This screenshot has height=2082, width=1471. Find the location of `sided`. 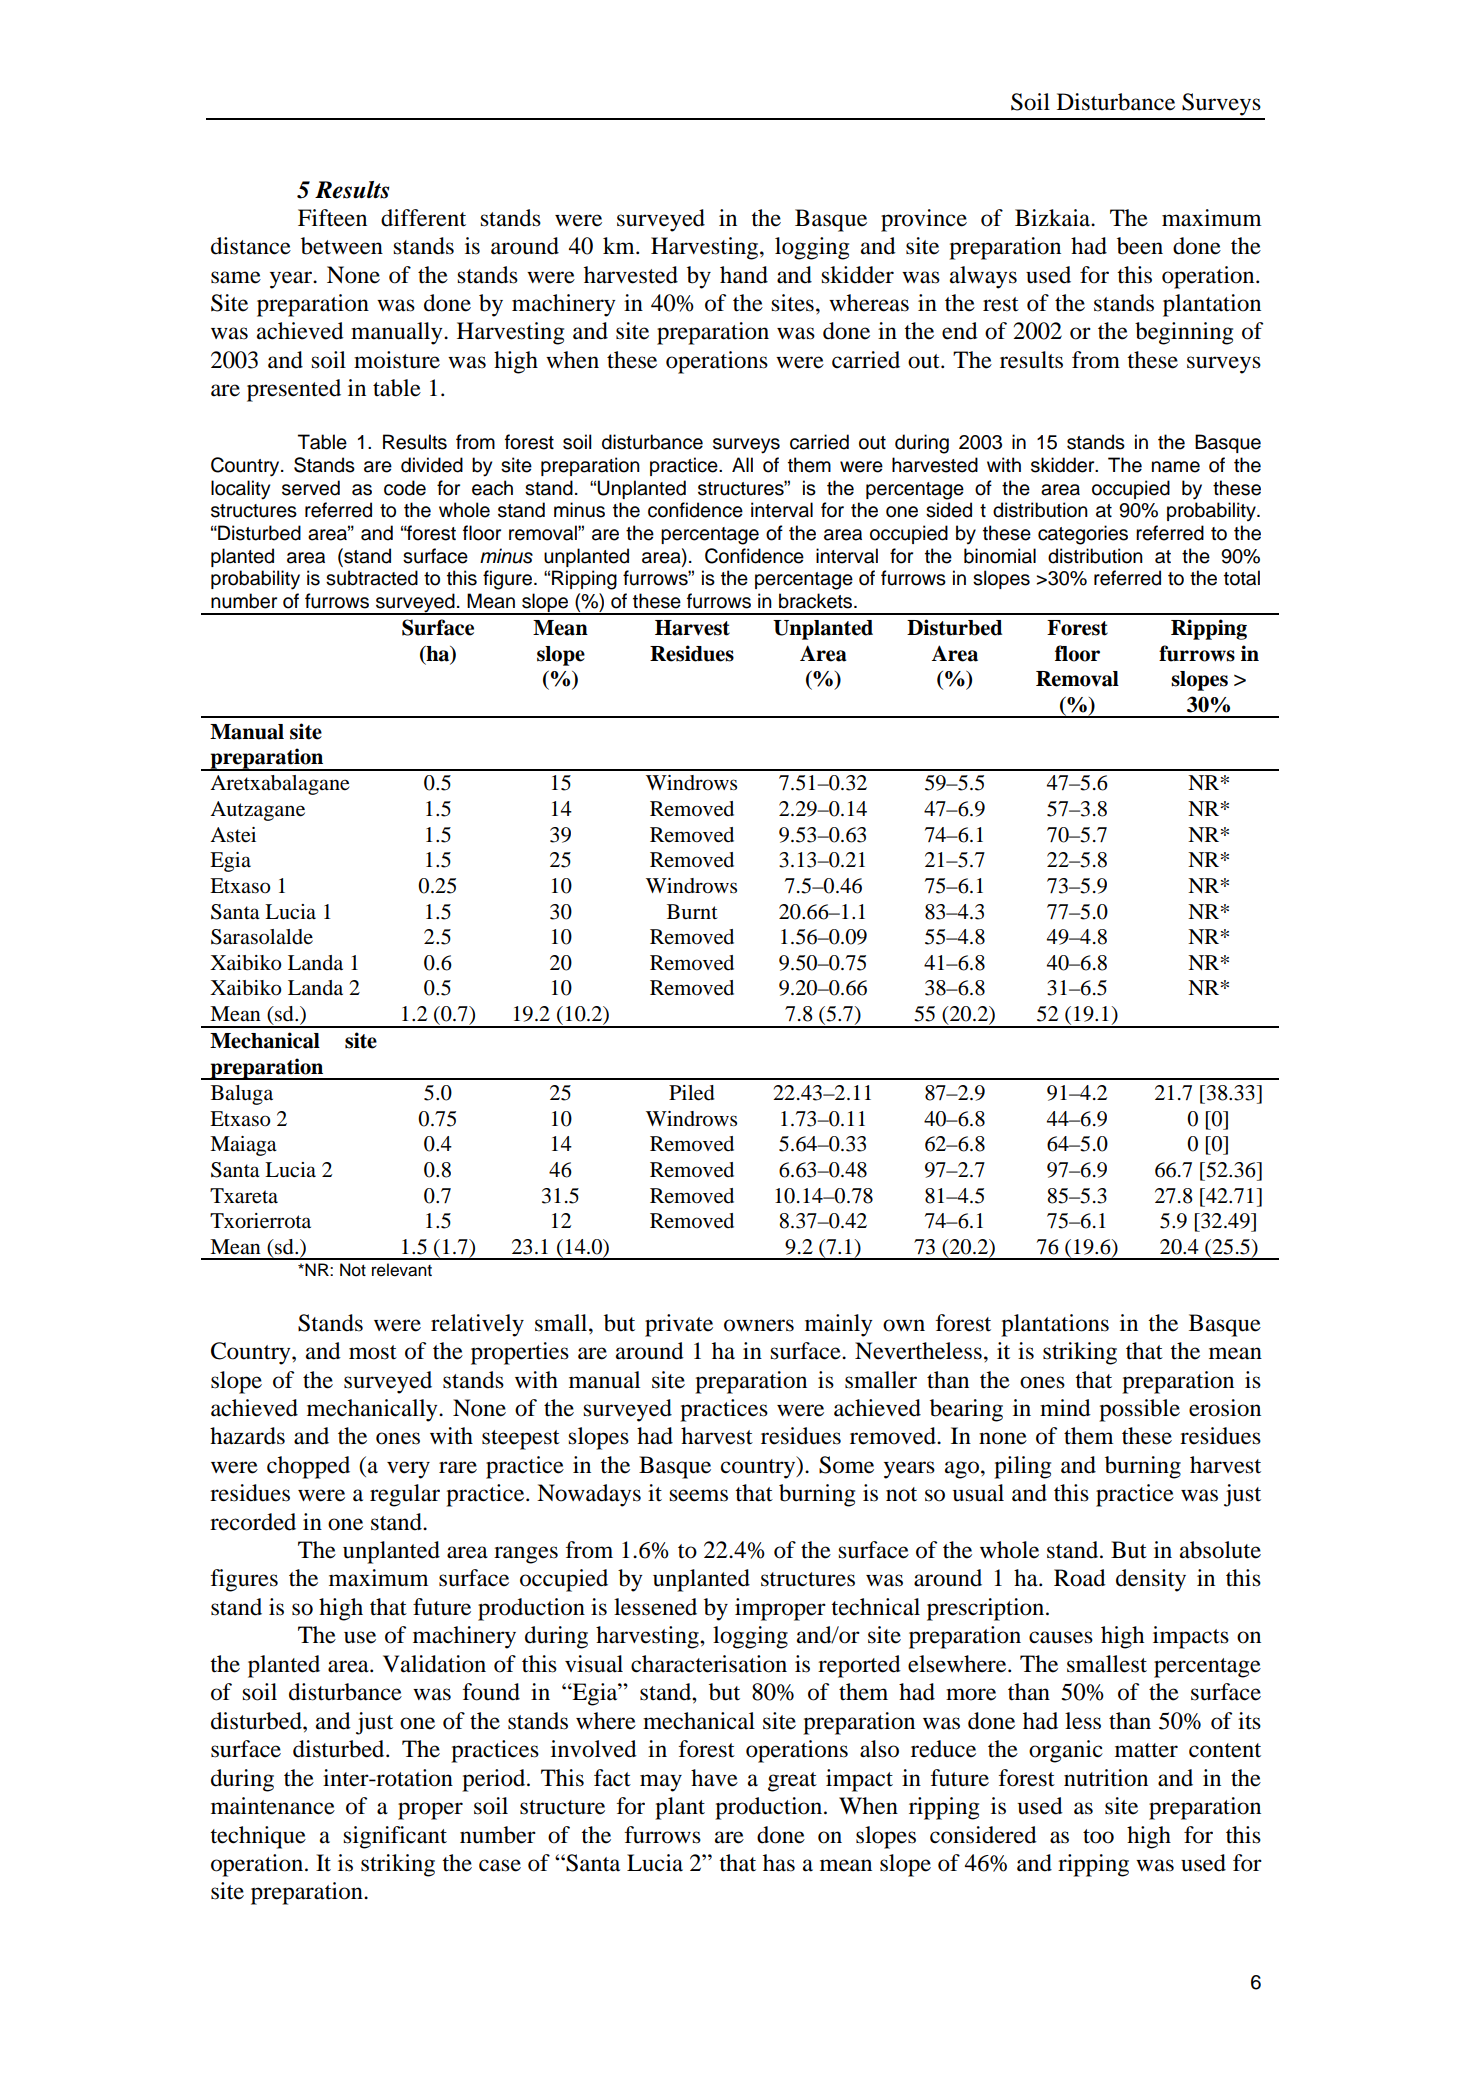

sided is located at coordinates (949, 510).
